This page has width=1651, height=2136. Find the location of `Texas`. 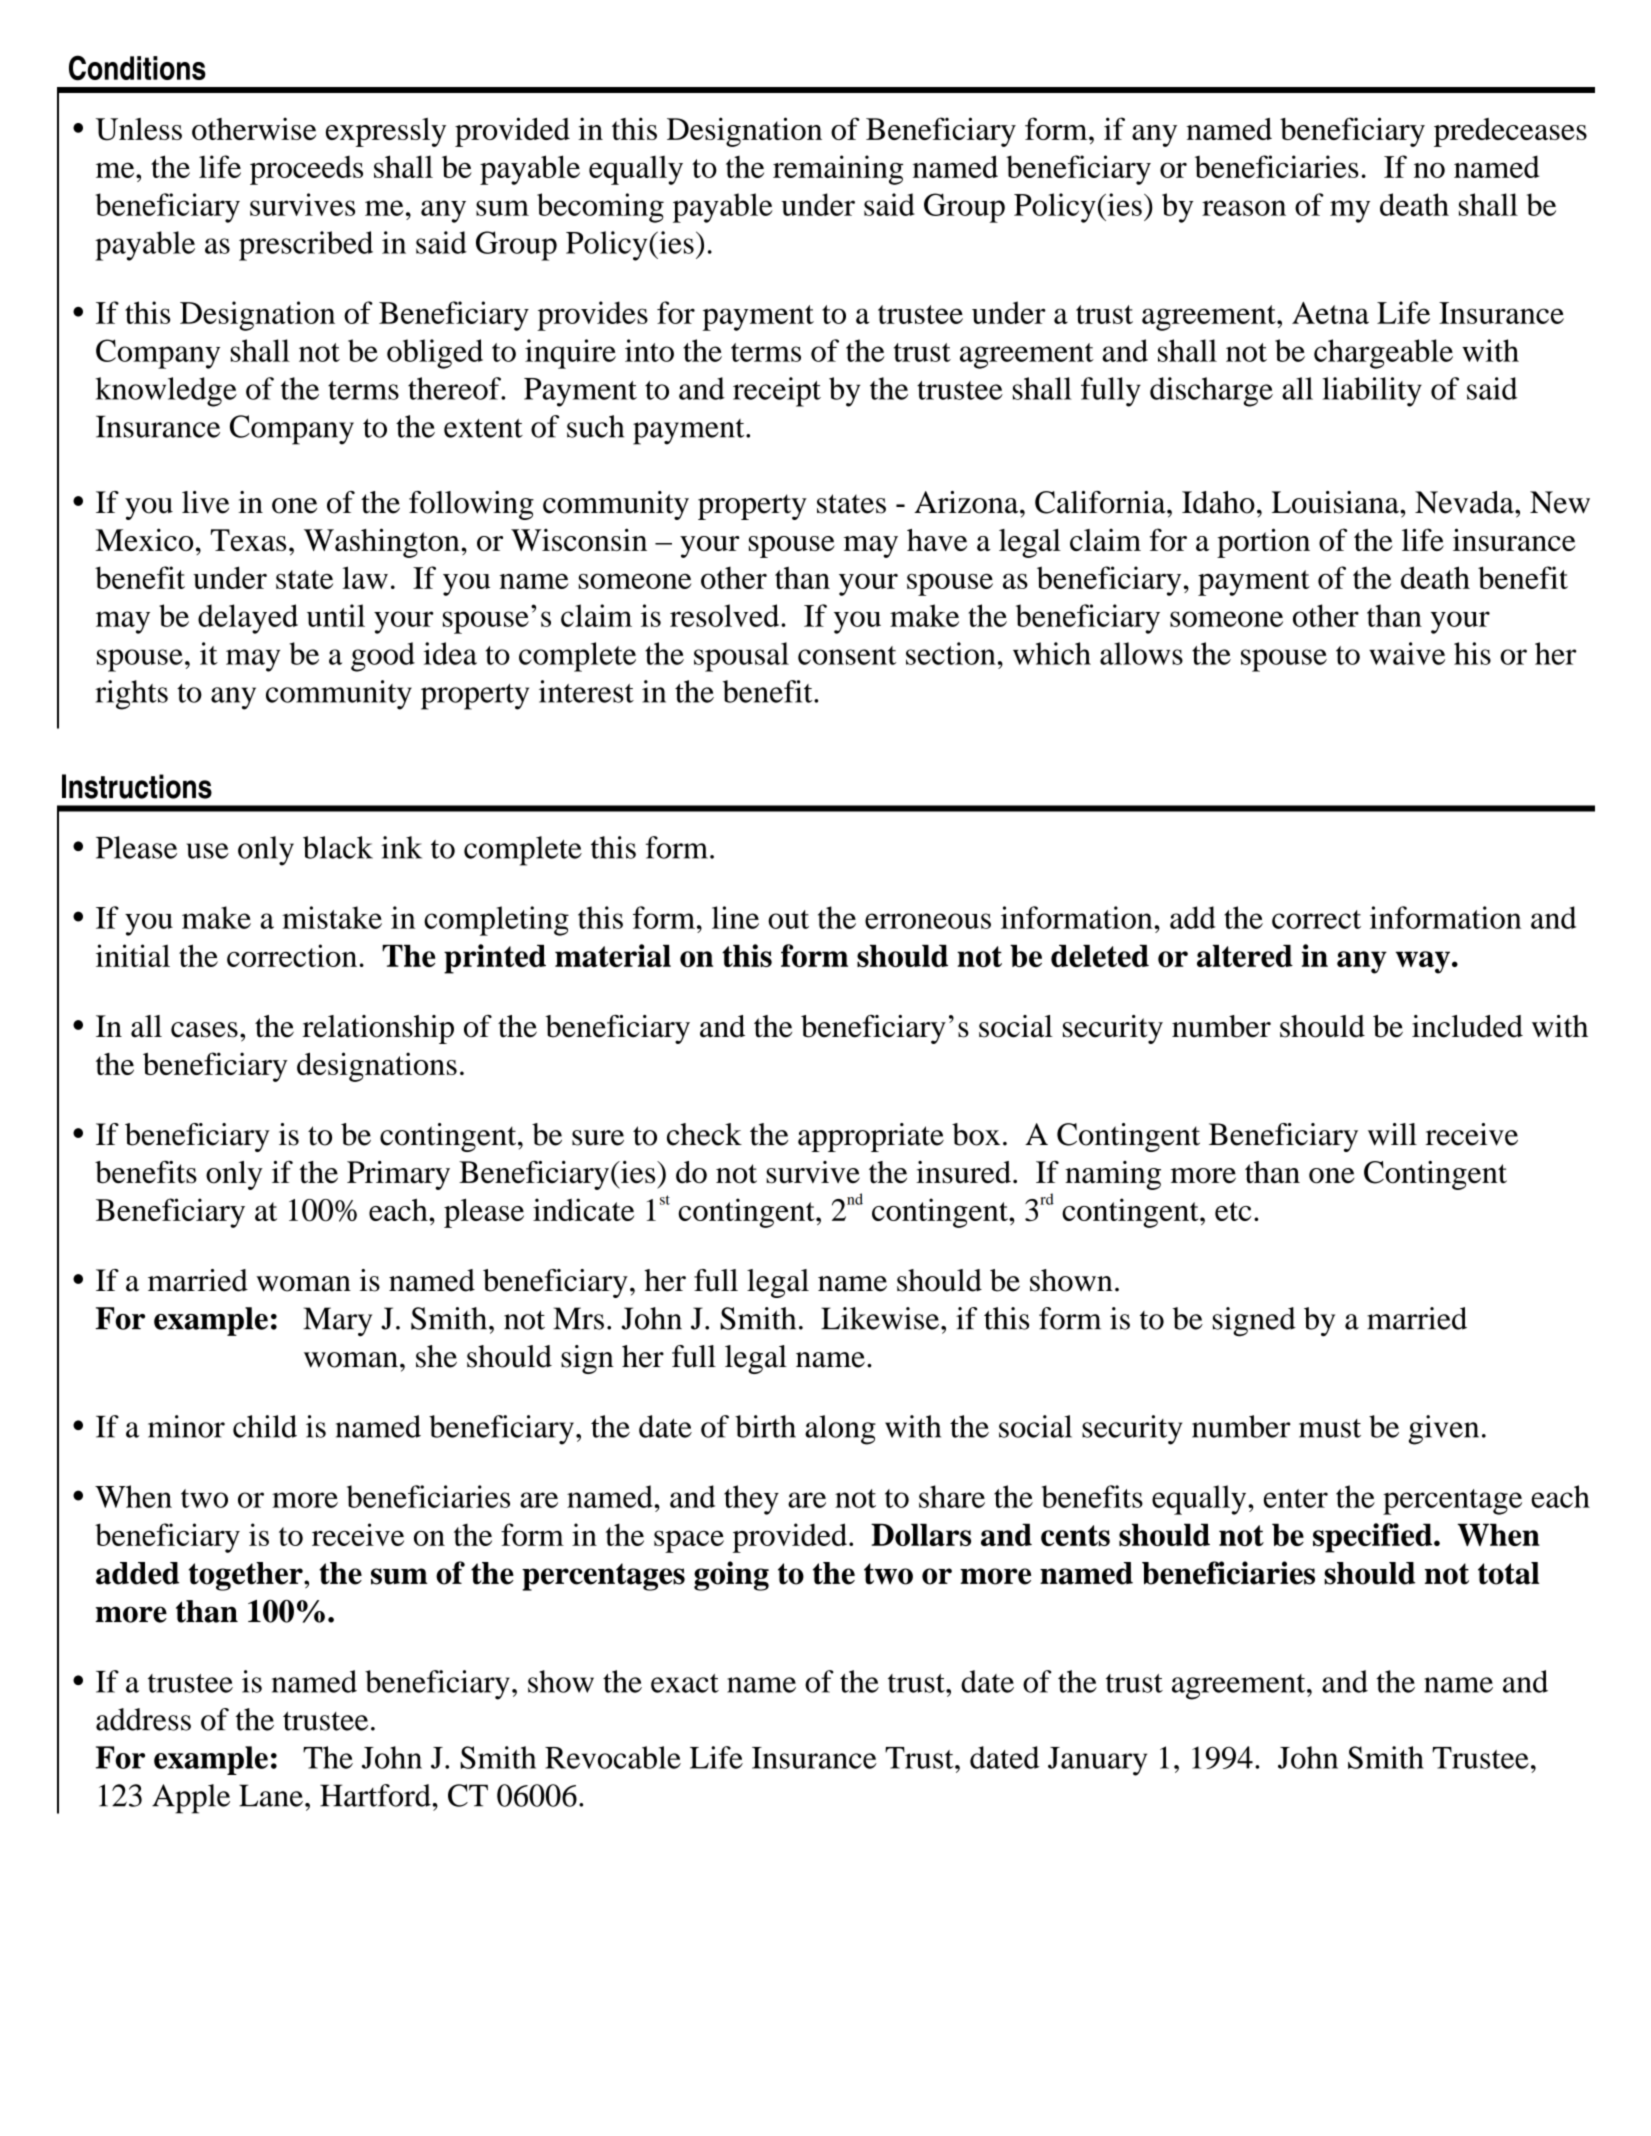

Texas is located at coordinates (248, 540).
